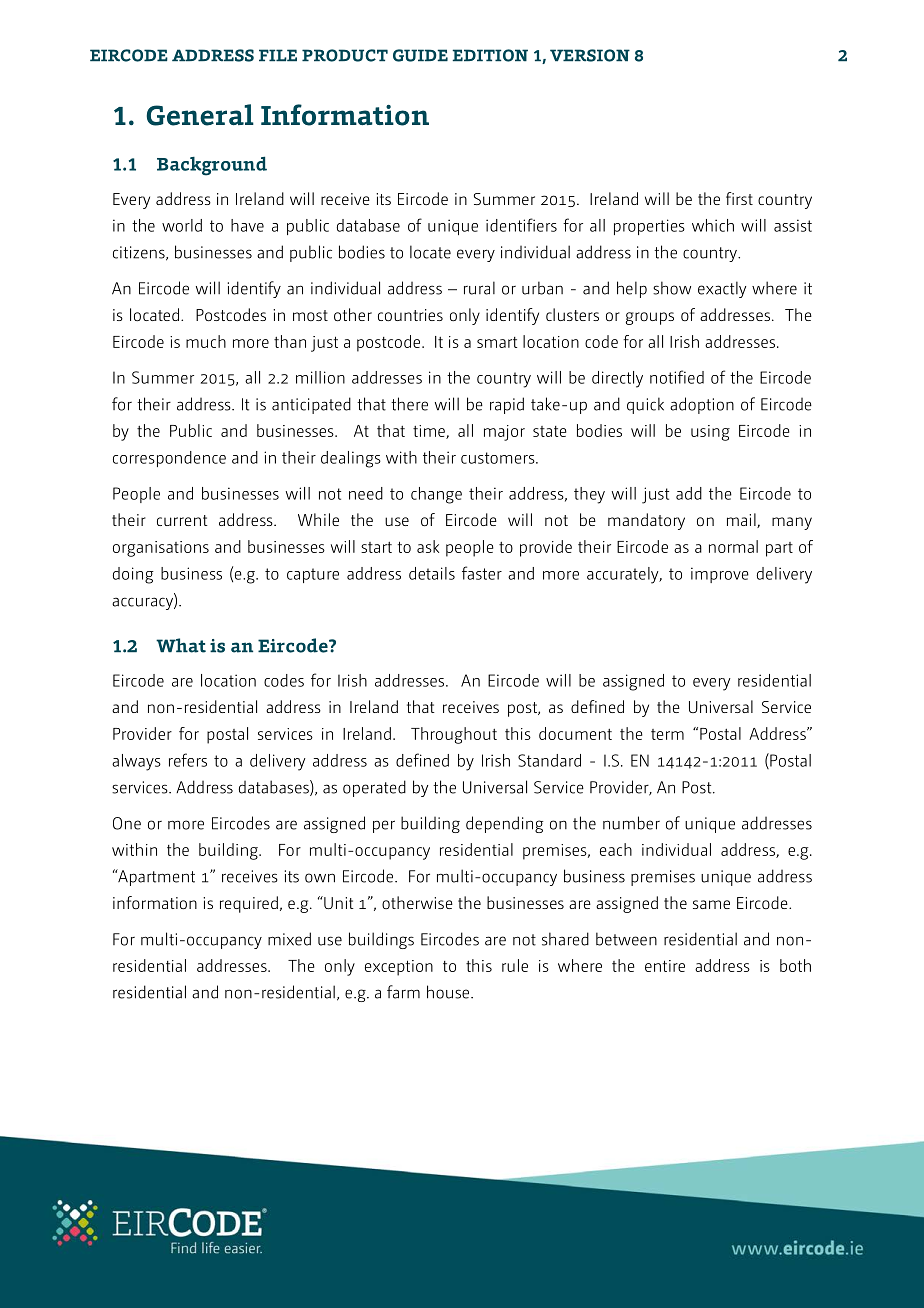  Describe the element at coordinates (200, 115) in the document. I see `General` at that location.
